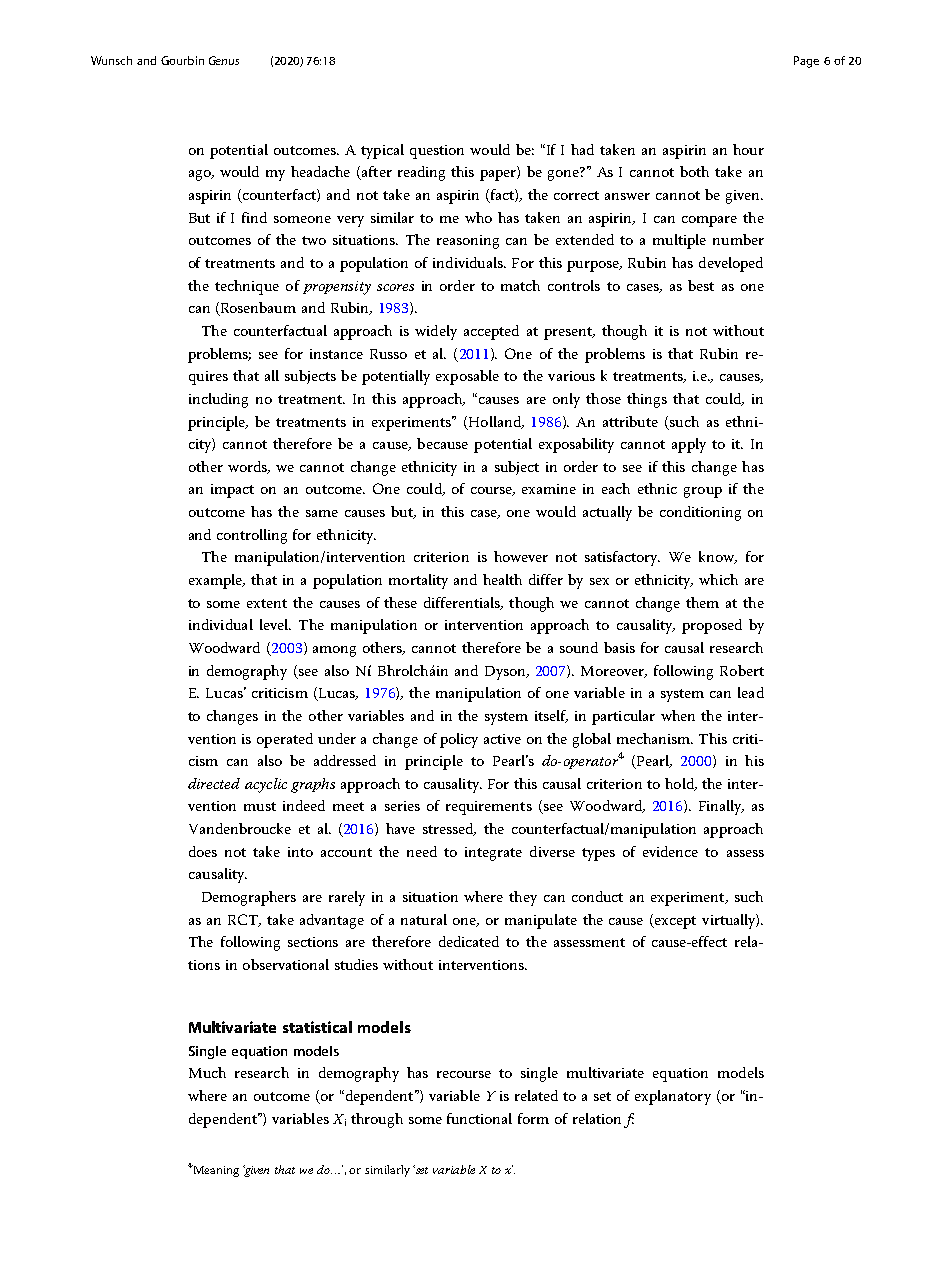 The height and width of the image is (1270, 952). What do you see at coordinates (215, 1171) in the image?
I see `Meaning` at bounding box center [215, 1171].
